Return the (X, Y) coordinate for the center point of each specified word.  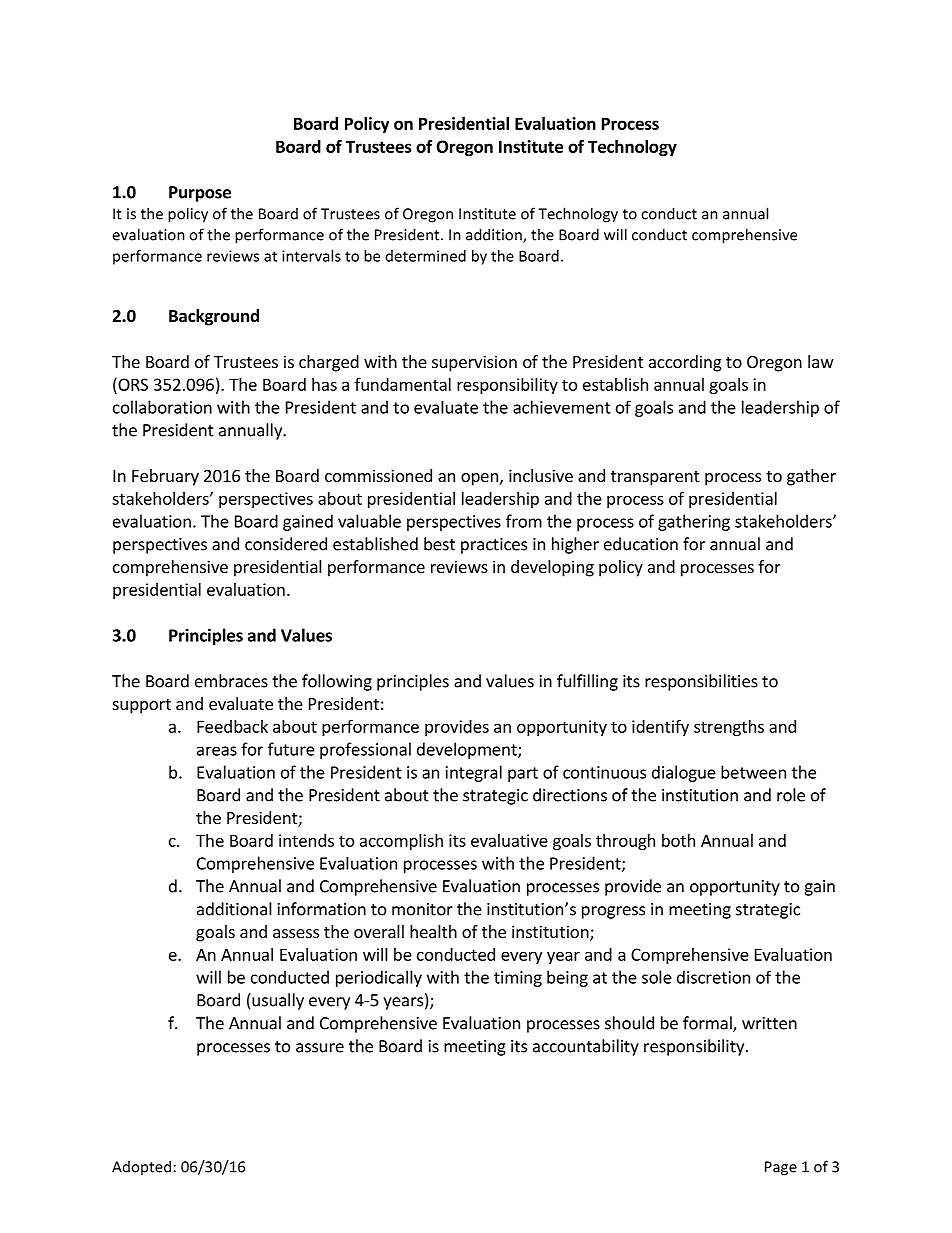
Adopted (141, 1167)
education (641, 544)
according (685, 363)
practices (494, 546)
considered (286, 544)
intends (306, 840)
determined (426, 256)
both (678, 840)
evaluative (509, 840)
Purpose (200, 194)
